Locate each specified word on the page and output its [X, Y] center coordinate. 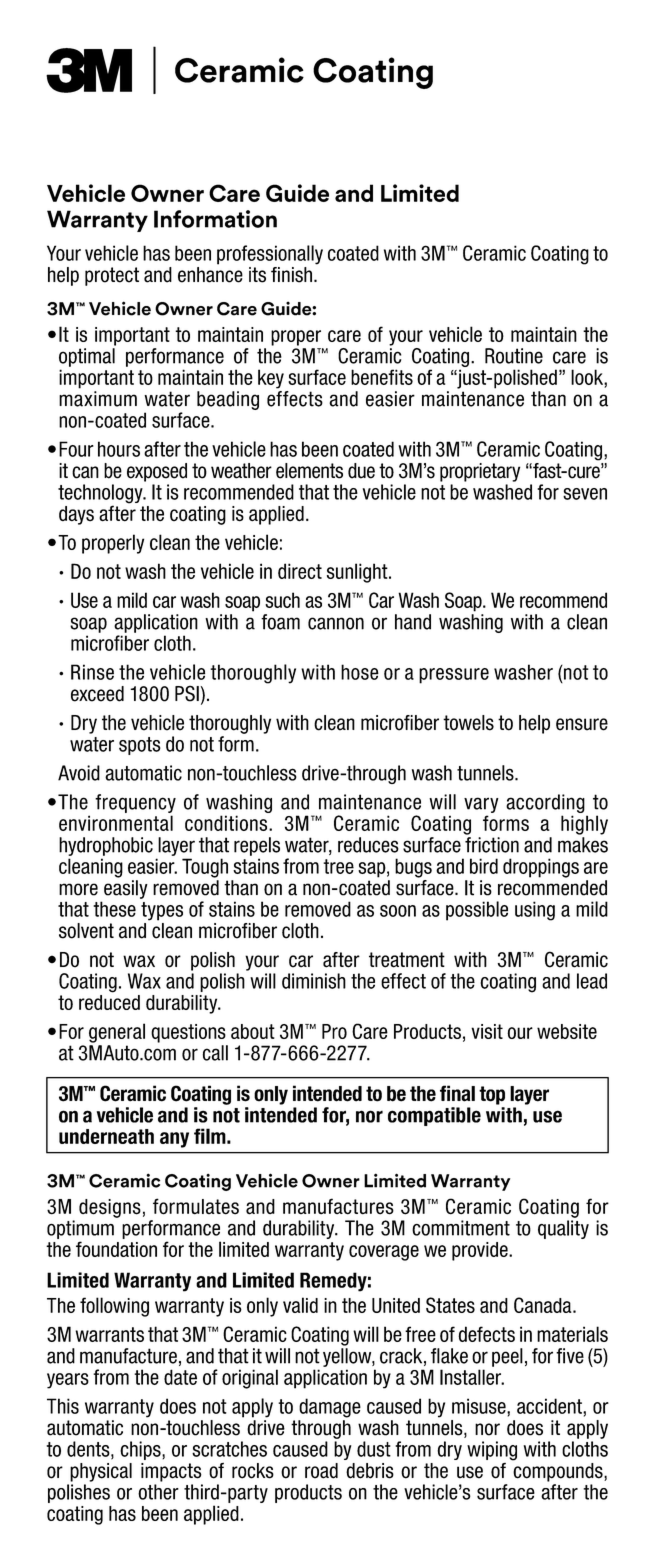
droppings [541, 868]
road [321, 1471]
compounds [559, 1472]
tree [338, 866]
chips [141, 1450]
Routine [514, 356]
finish [291, 275]
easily [126, 889]
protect [112, 276]
